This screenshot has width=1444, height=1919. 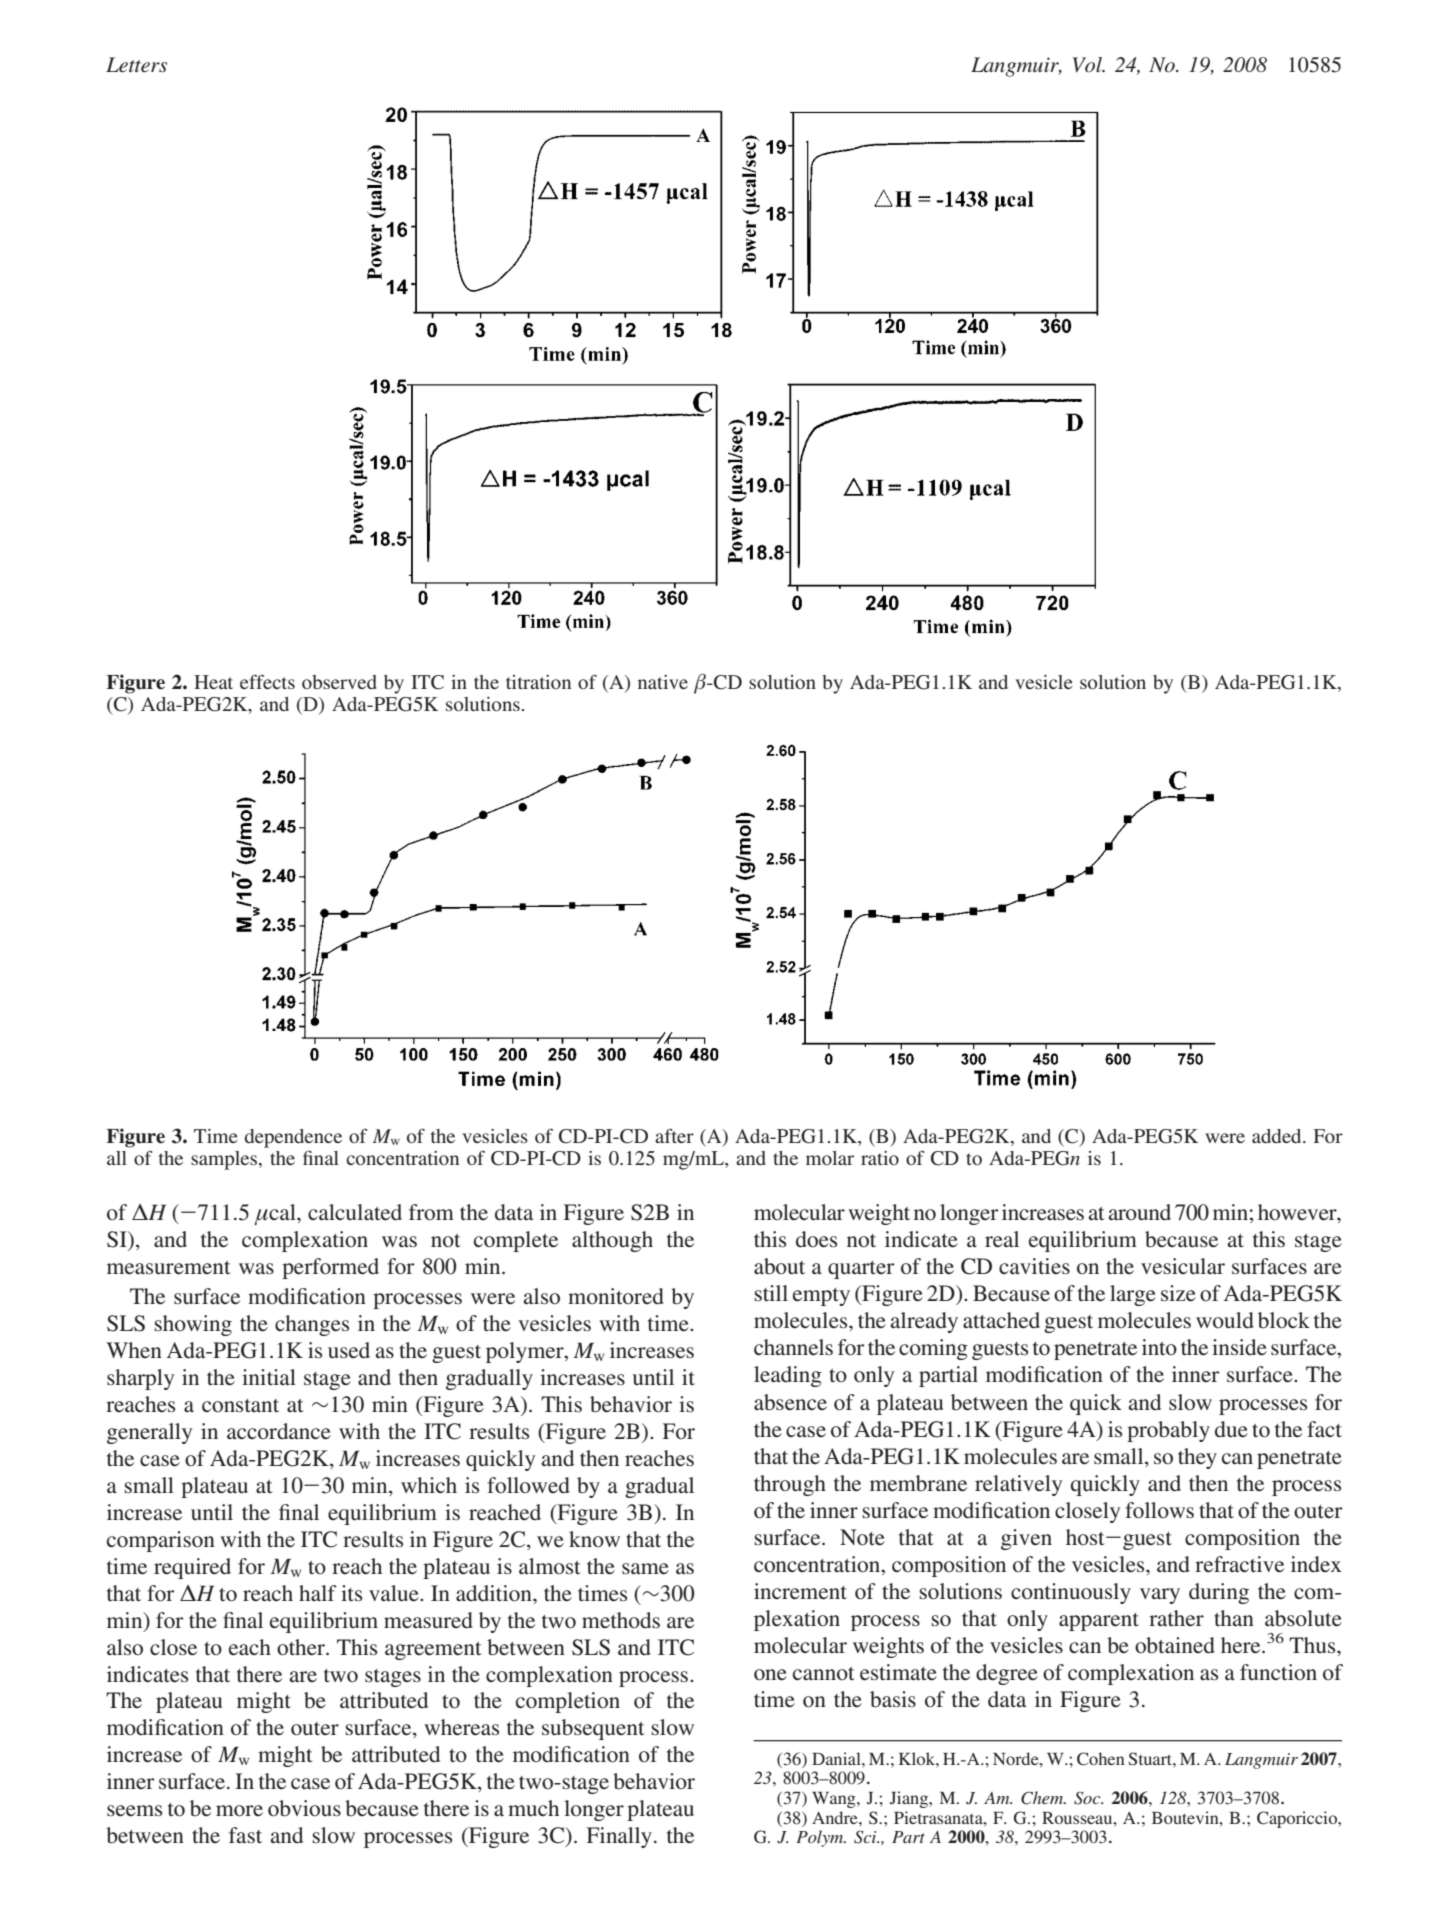 I want to click on dependence, so click(x=293, y=1138).
